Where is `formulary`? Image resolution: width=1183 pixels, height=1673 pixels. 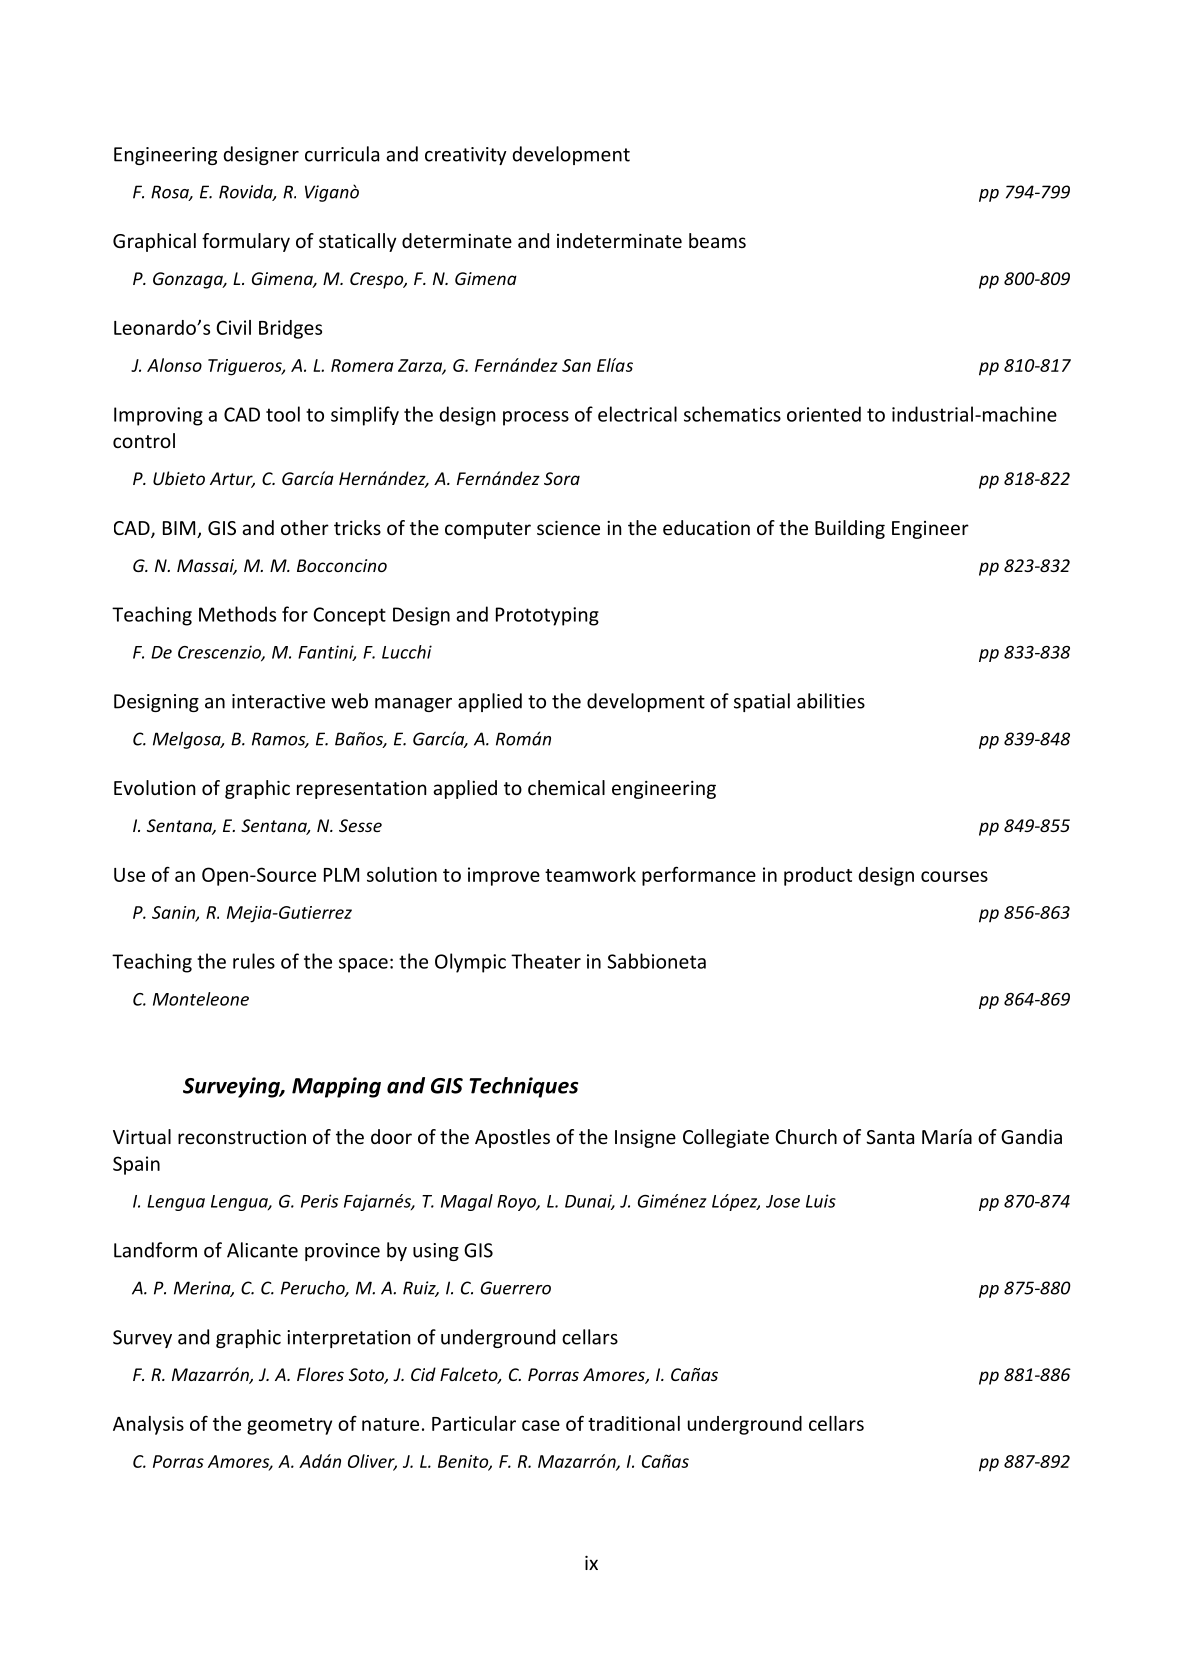
formulary is located at coordinates (246, 242).
